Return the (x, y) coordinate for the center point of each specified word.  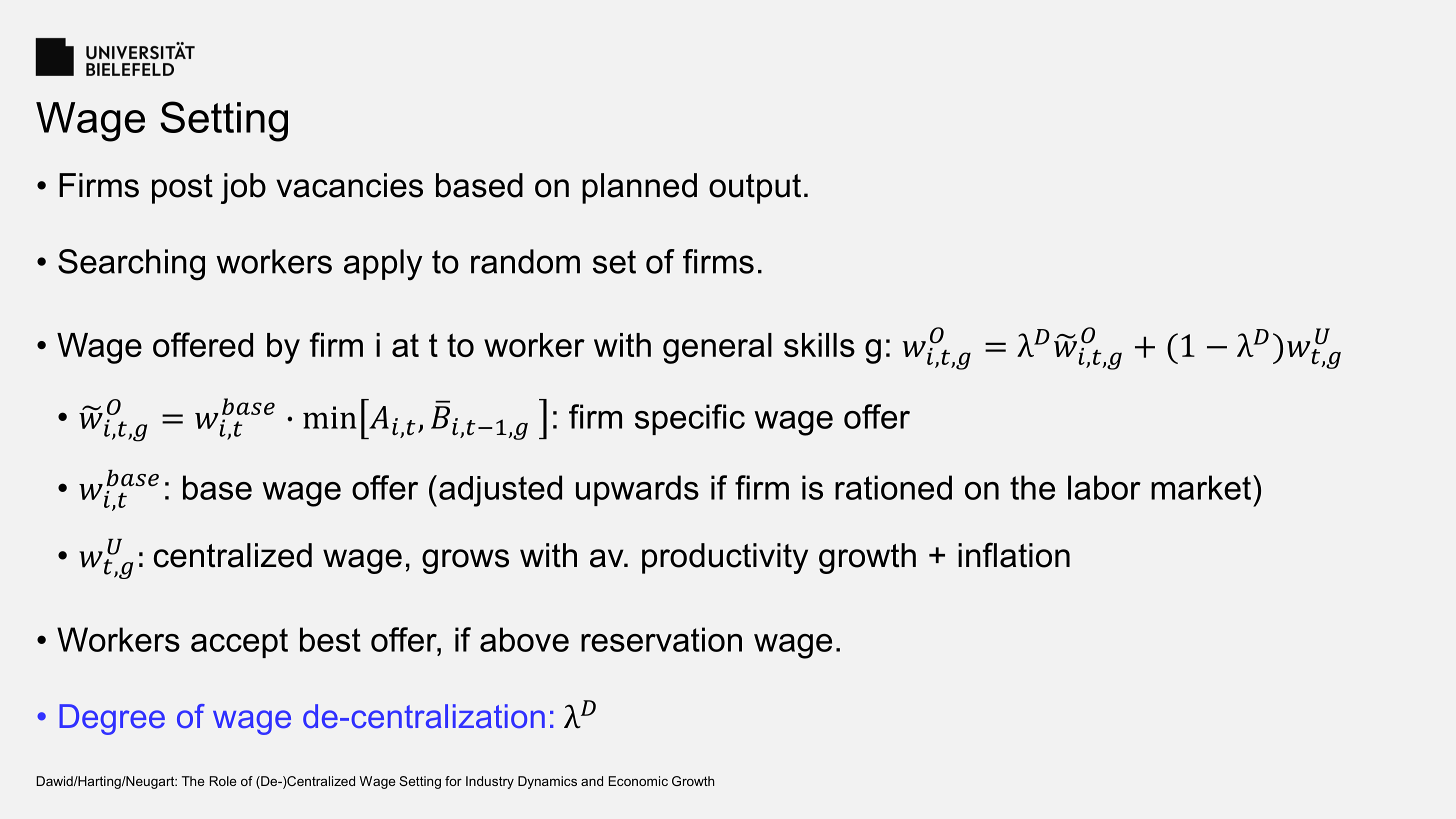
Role (223, 781)
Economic (638, 781)
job (243, 188)
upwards (637, 490)
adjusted (500, 491)
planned (639, 188)
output (755, 189)
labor (1104, 487)
